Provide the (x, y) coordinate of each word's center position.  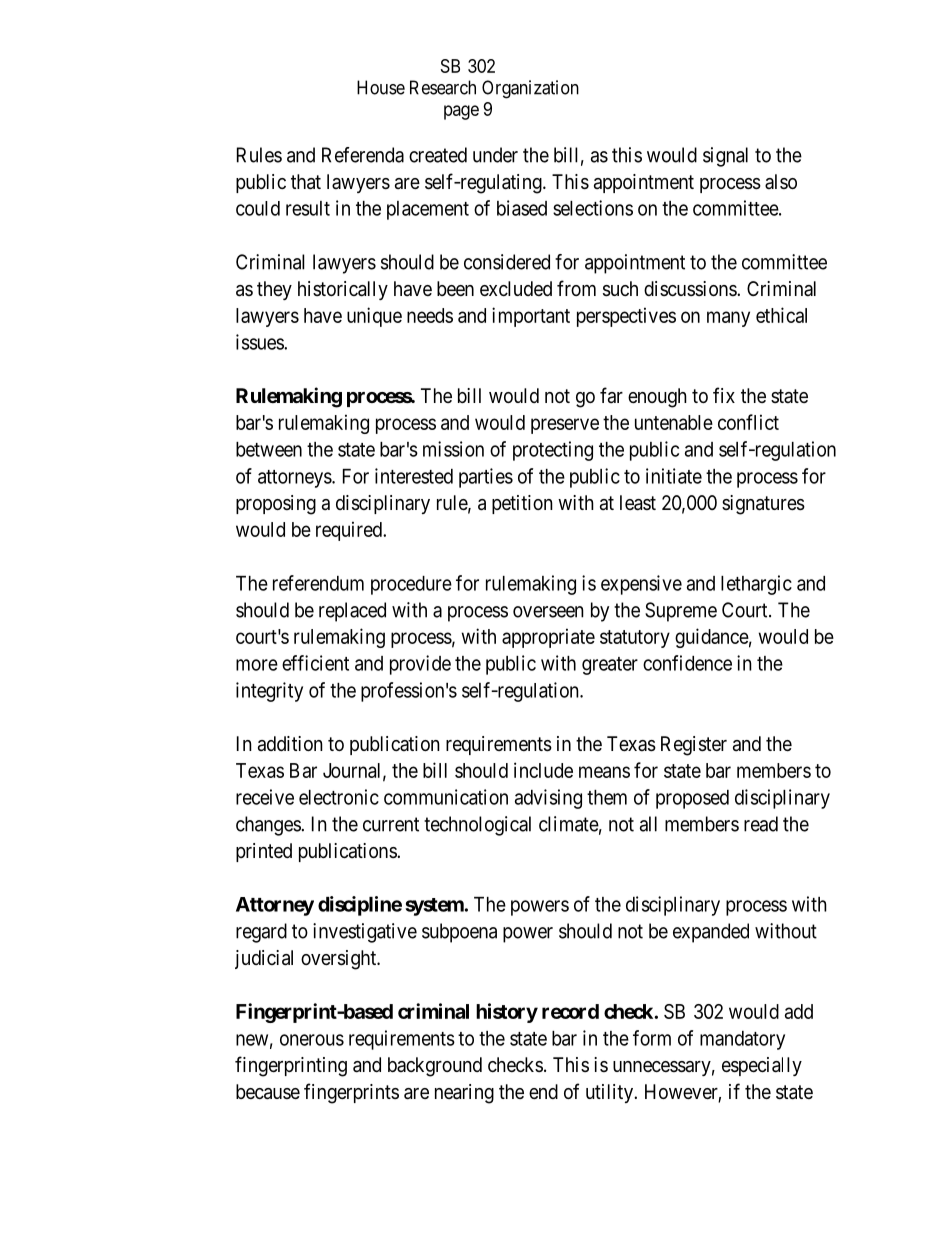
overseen (548, 612)
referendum (318, 583)
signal (725, 157)
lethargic (756, 585)
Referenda (363, 155)
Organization (530, 89)
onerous (312, 1040)
